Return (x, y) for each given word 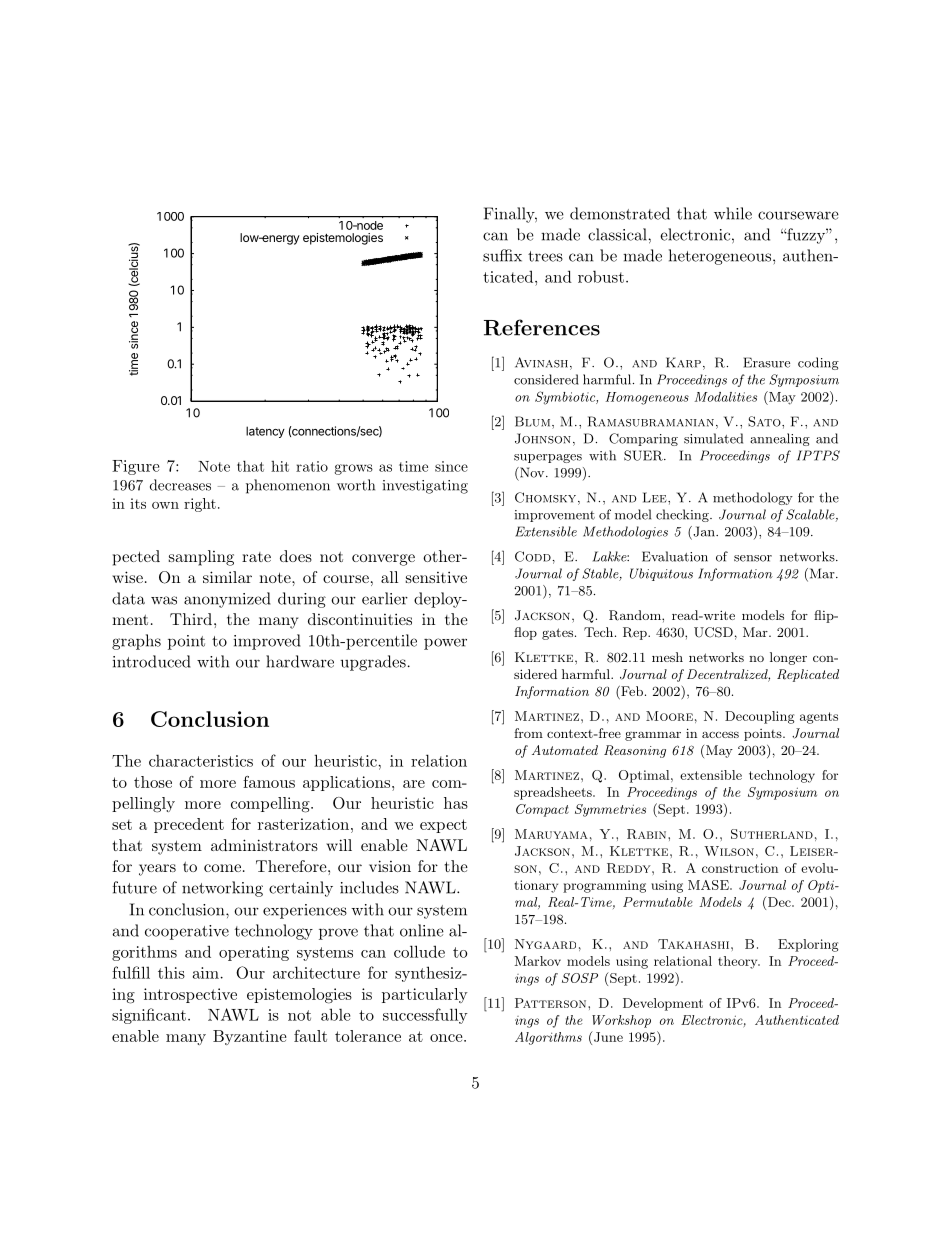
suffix (502, 255)
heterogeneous (721, 257)
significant (149, 1016)
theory (739, 962)
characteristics (201, 760)
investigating (425, 487)
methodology (753, 498)
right (200, 505)
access (720, 734)
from (528, 733)
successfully (425, 1016)
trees (545, 256)
